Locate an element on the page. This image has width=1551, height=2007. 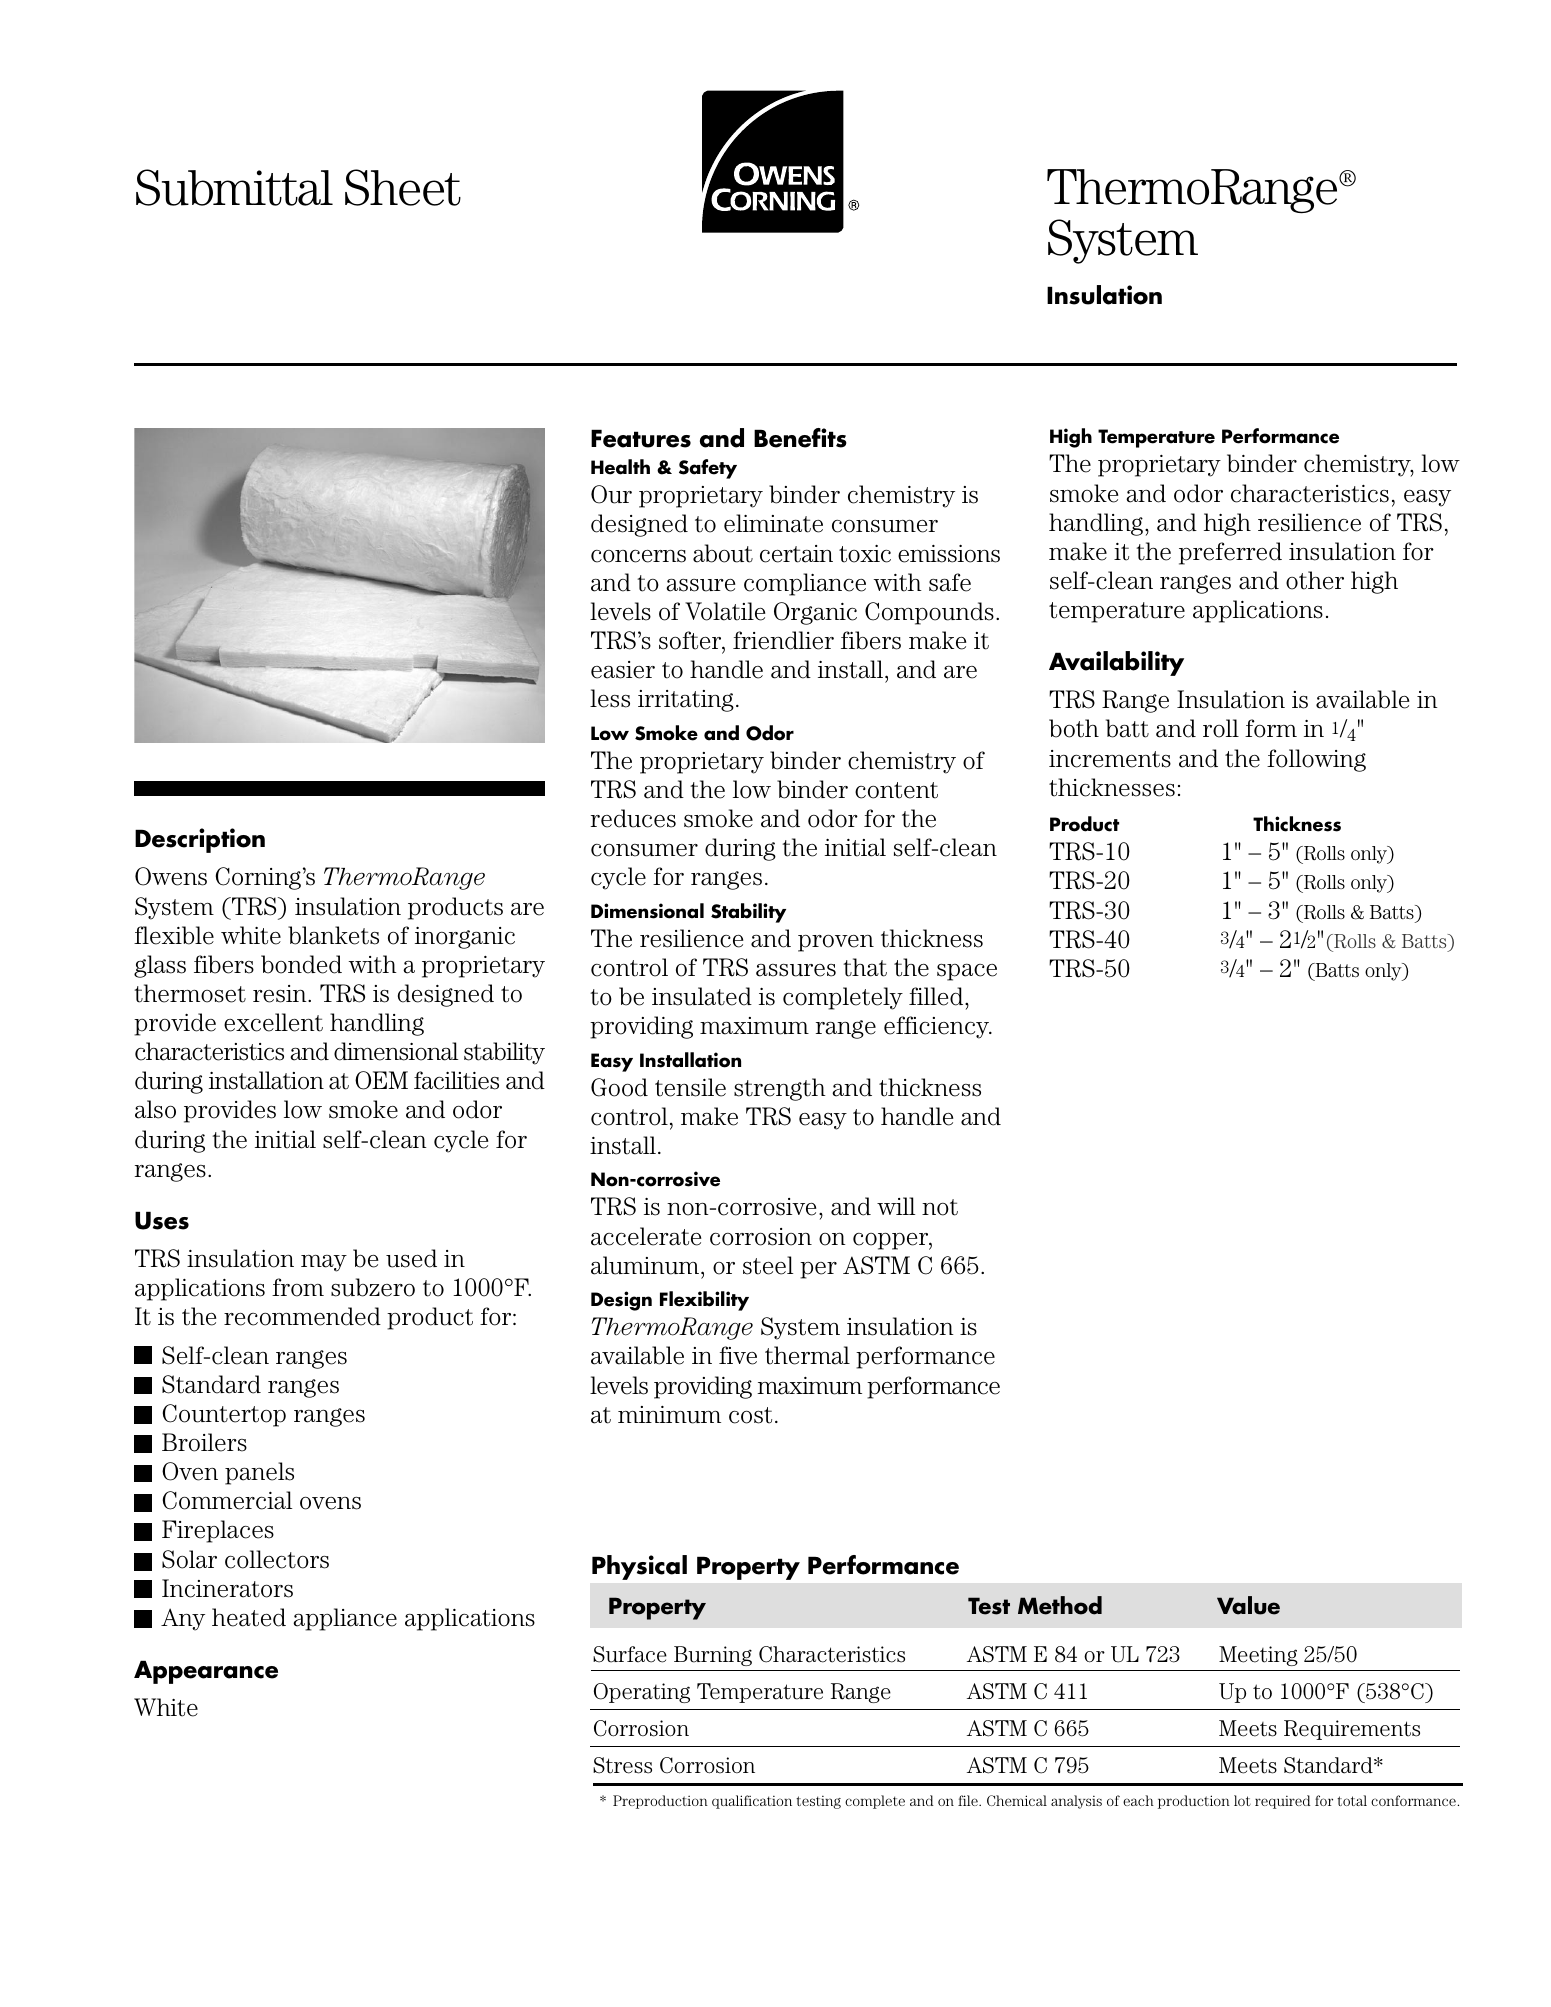
Availability is located at coordinates (1116, 663).
